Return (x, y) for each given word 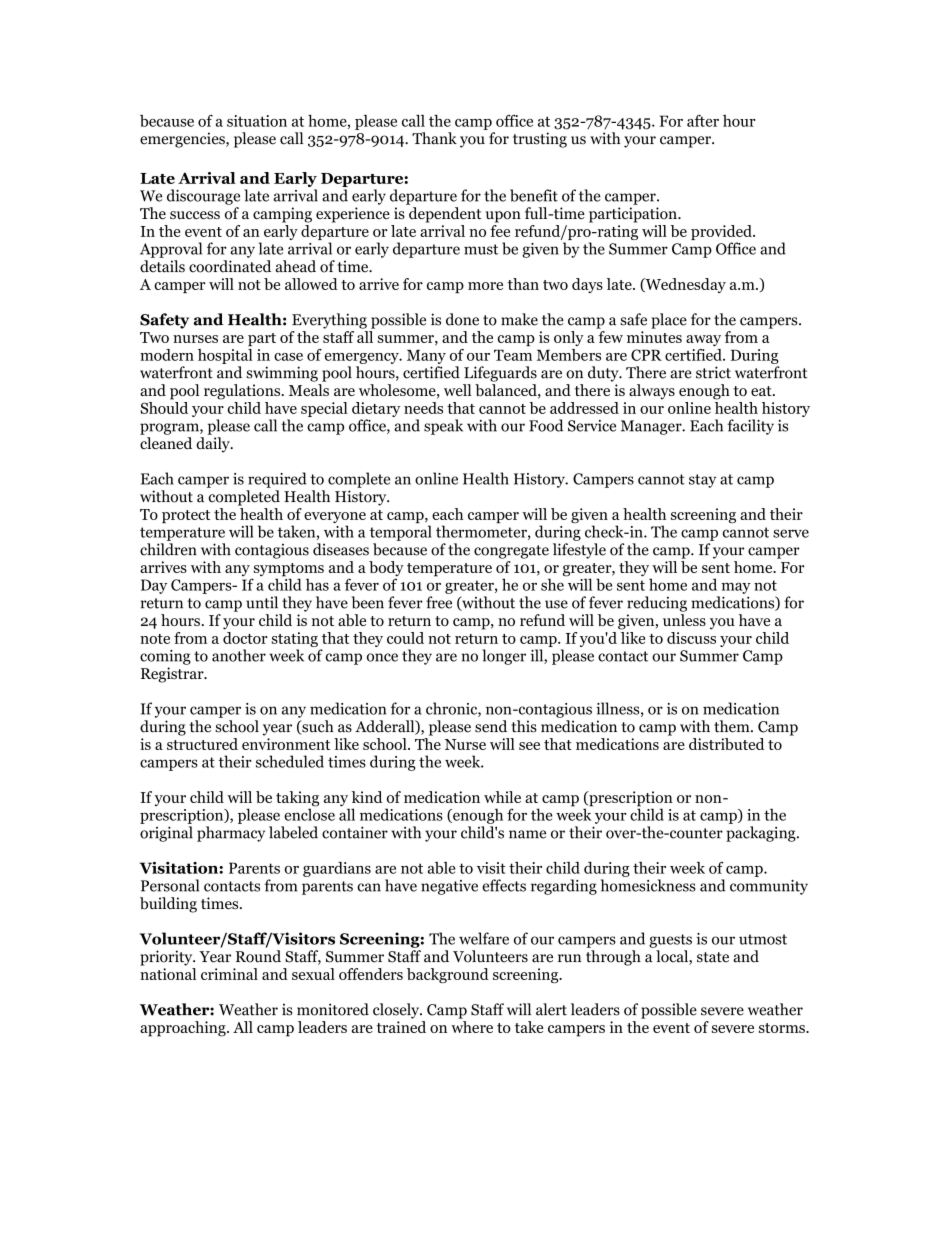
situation (257, 121)
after (703, 120)
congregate (511, 552)
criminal (229, 974)
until (262, 602)
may (736, 588)
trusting (540, 140)
